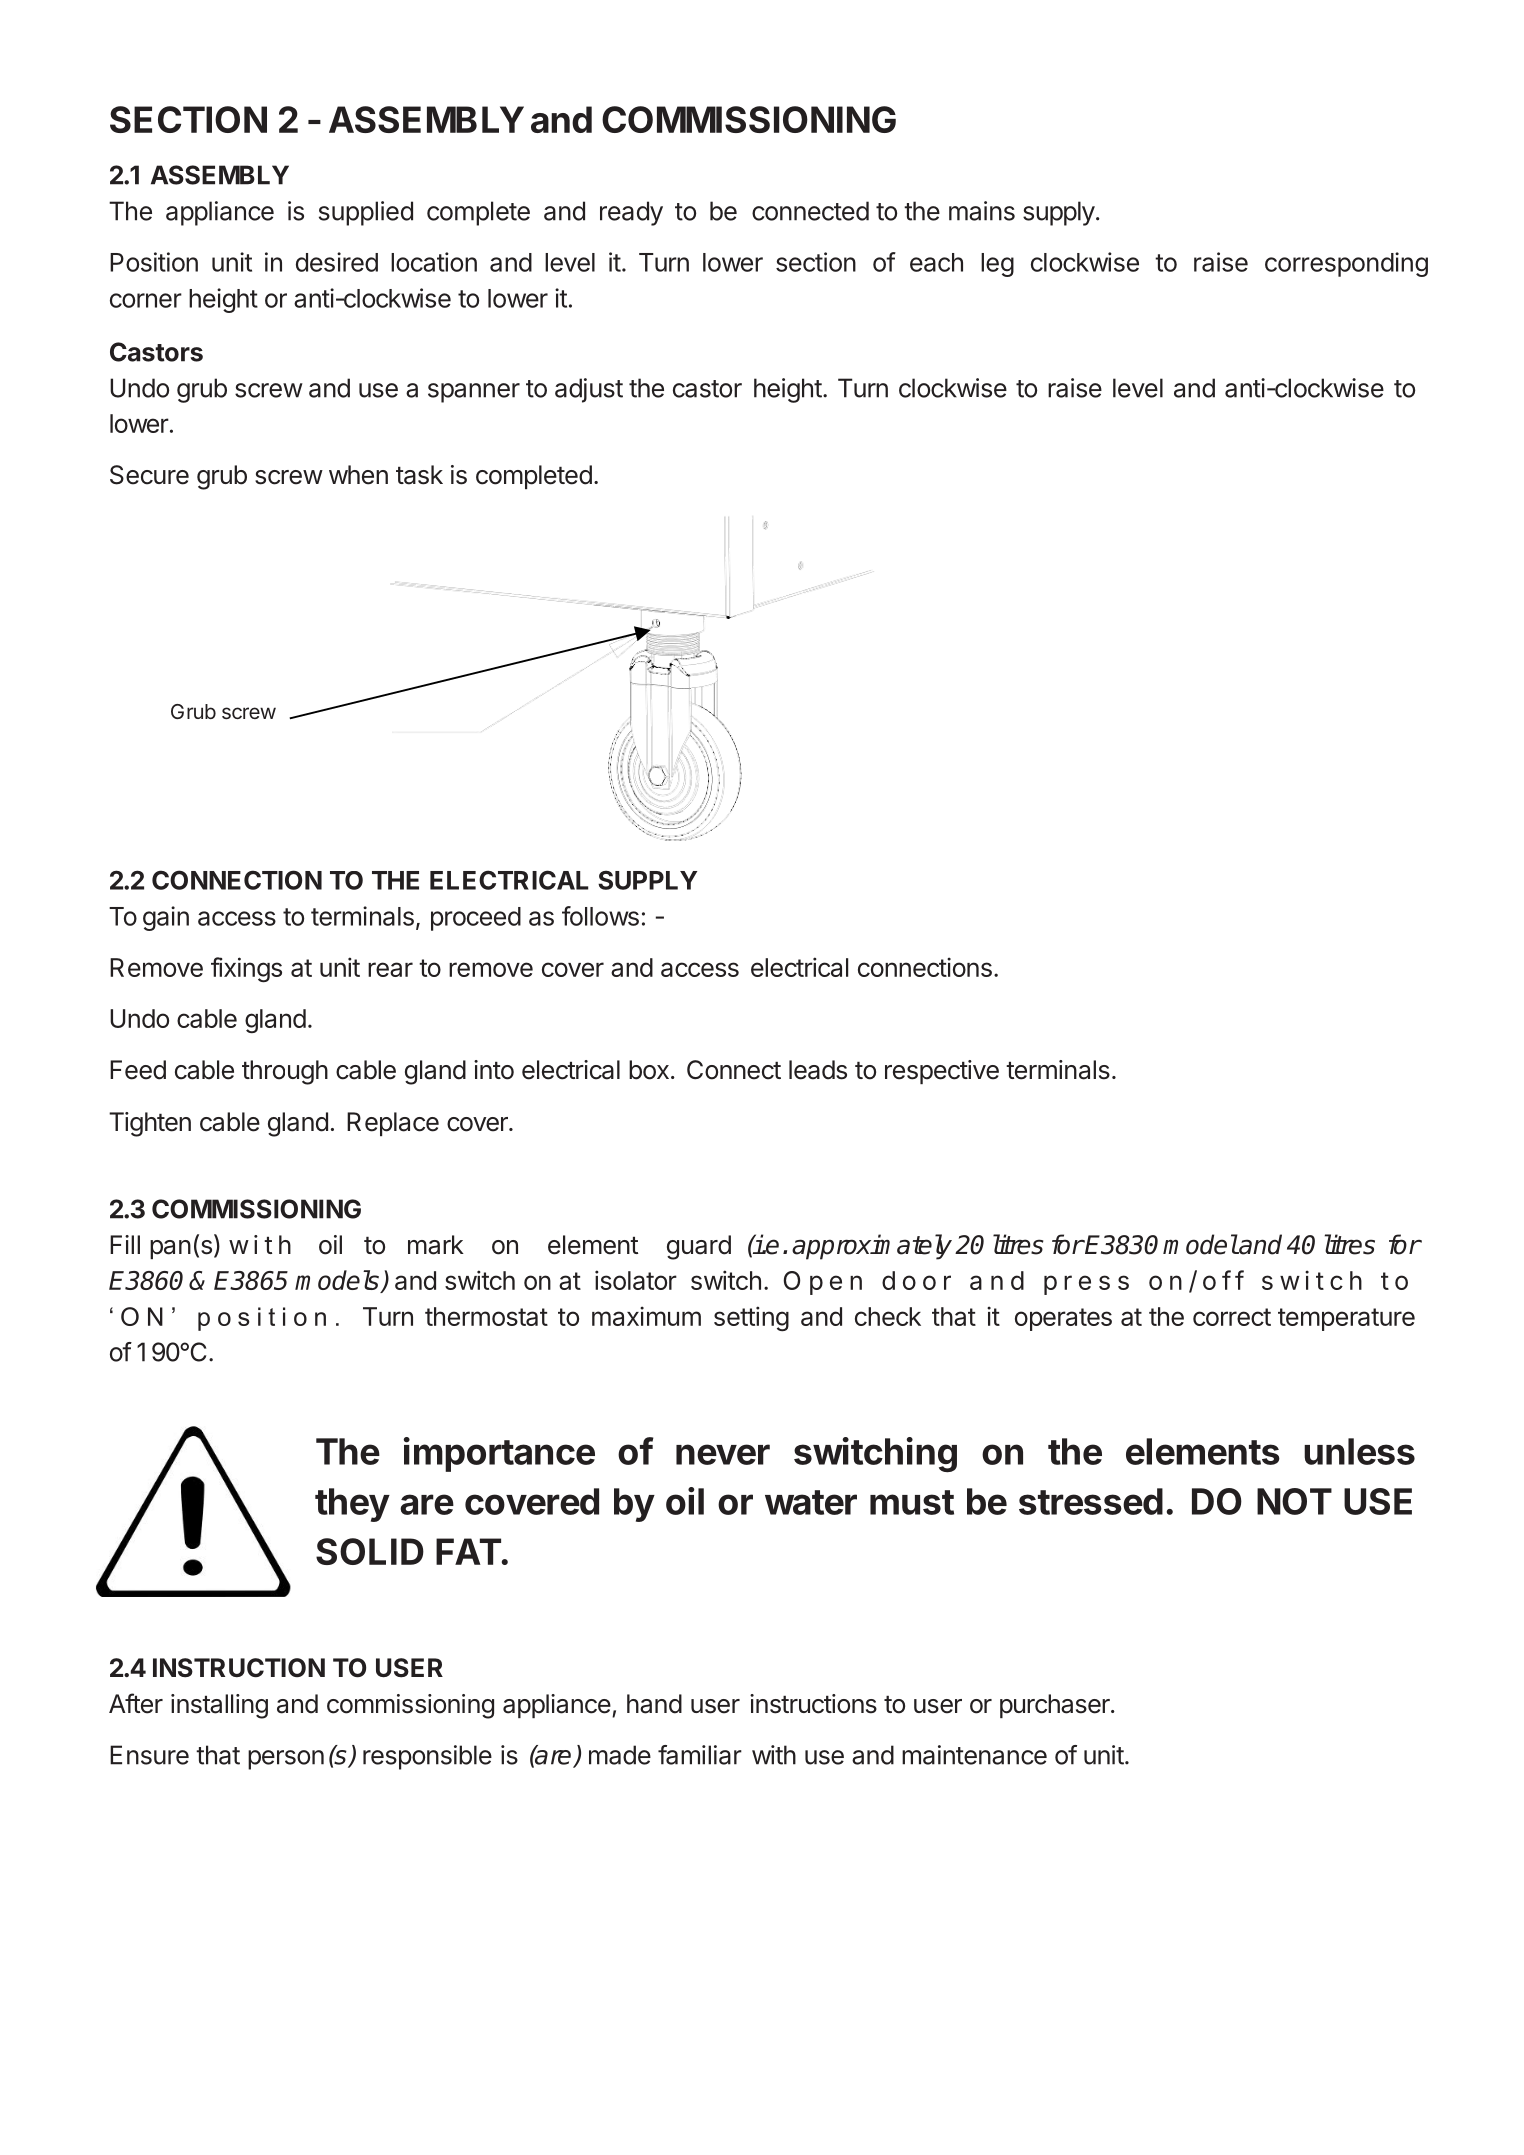 The width and height of the page is (1524, 2155). I want to click on purchaser, so click(1056, 1706).
